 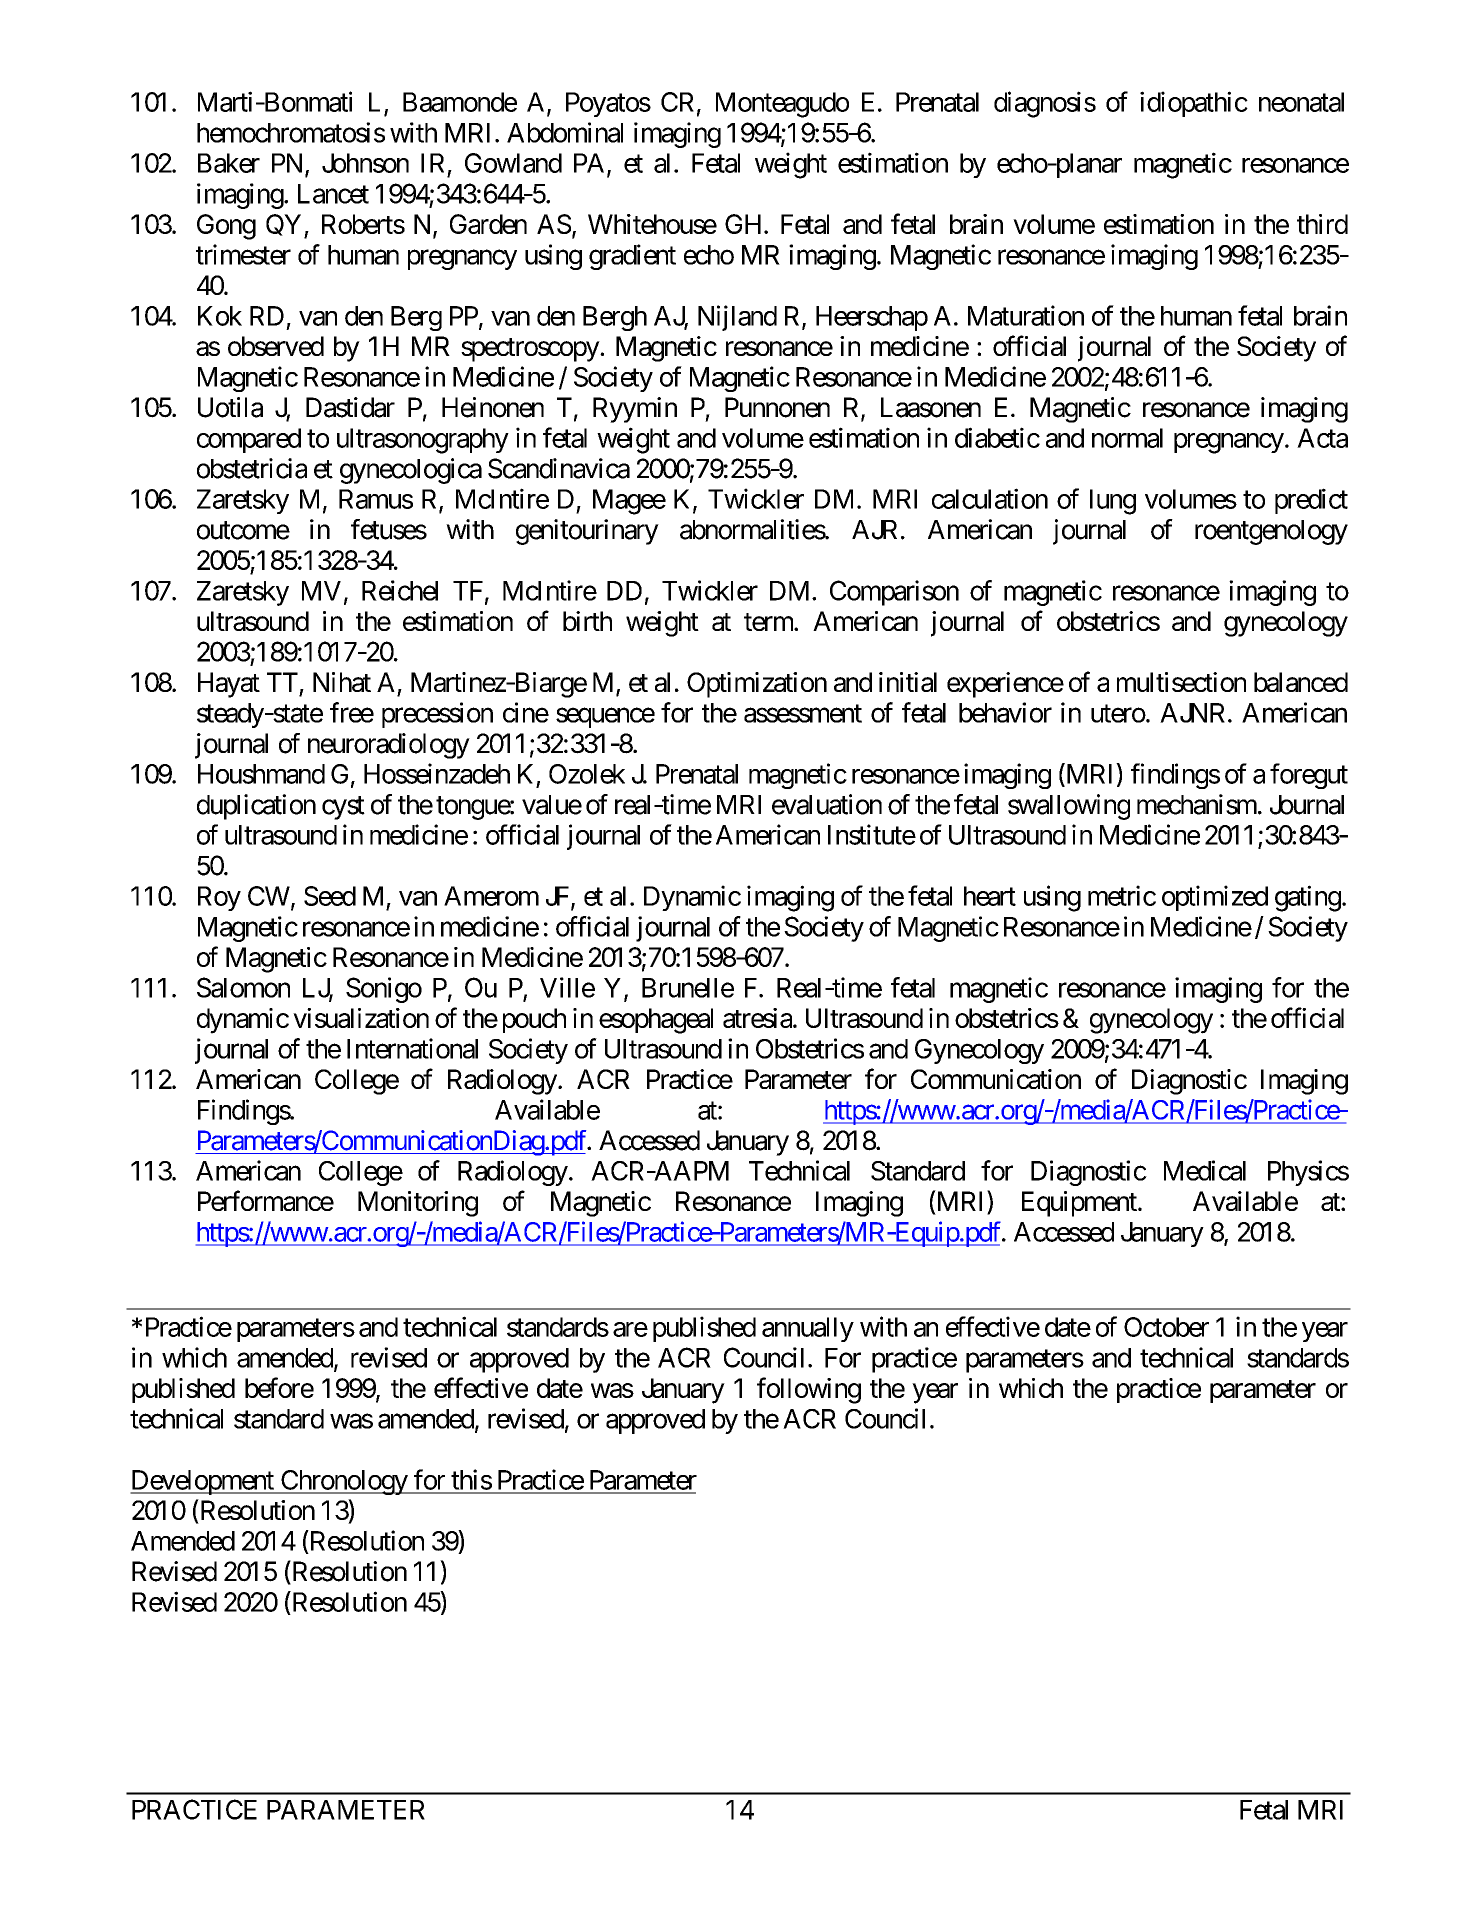 What do you see at coordinates (565, 132) in the document?
I see `Abdominal` at bounding box center [565, 132].
